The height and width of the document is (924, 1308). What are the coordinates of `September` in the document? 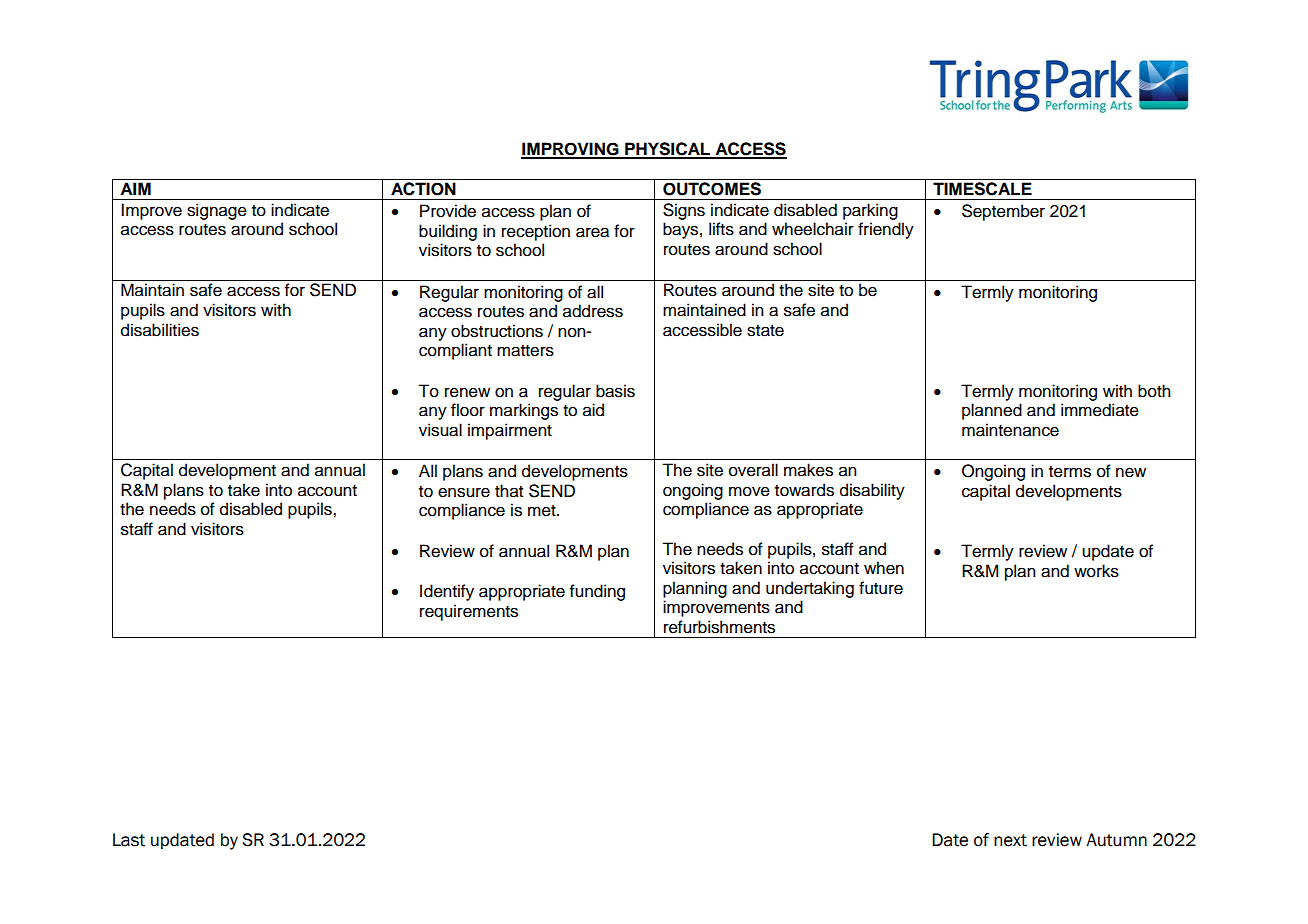 It's located at (1003, 212).
